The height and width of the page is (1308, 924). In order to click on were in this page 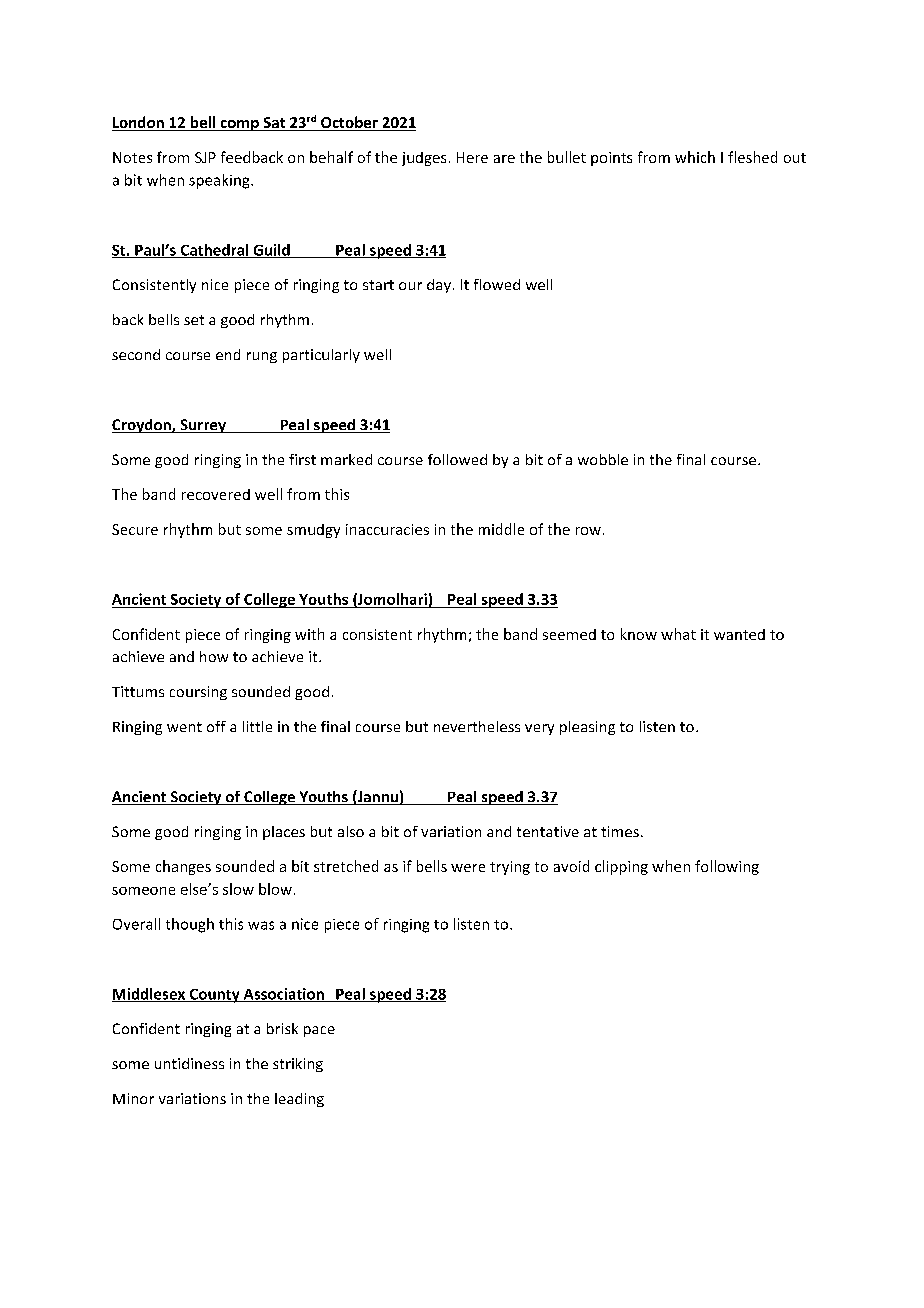, I will do `click(468, 868)`.
